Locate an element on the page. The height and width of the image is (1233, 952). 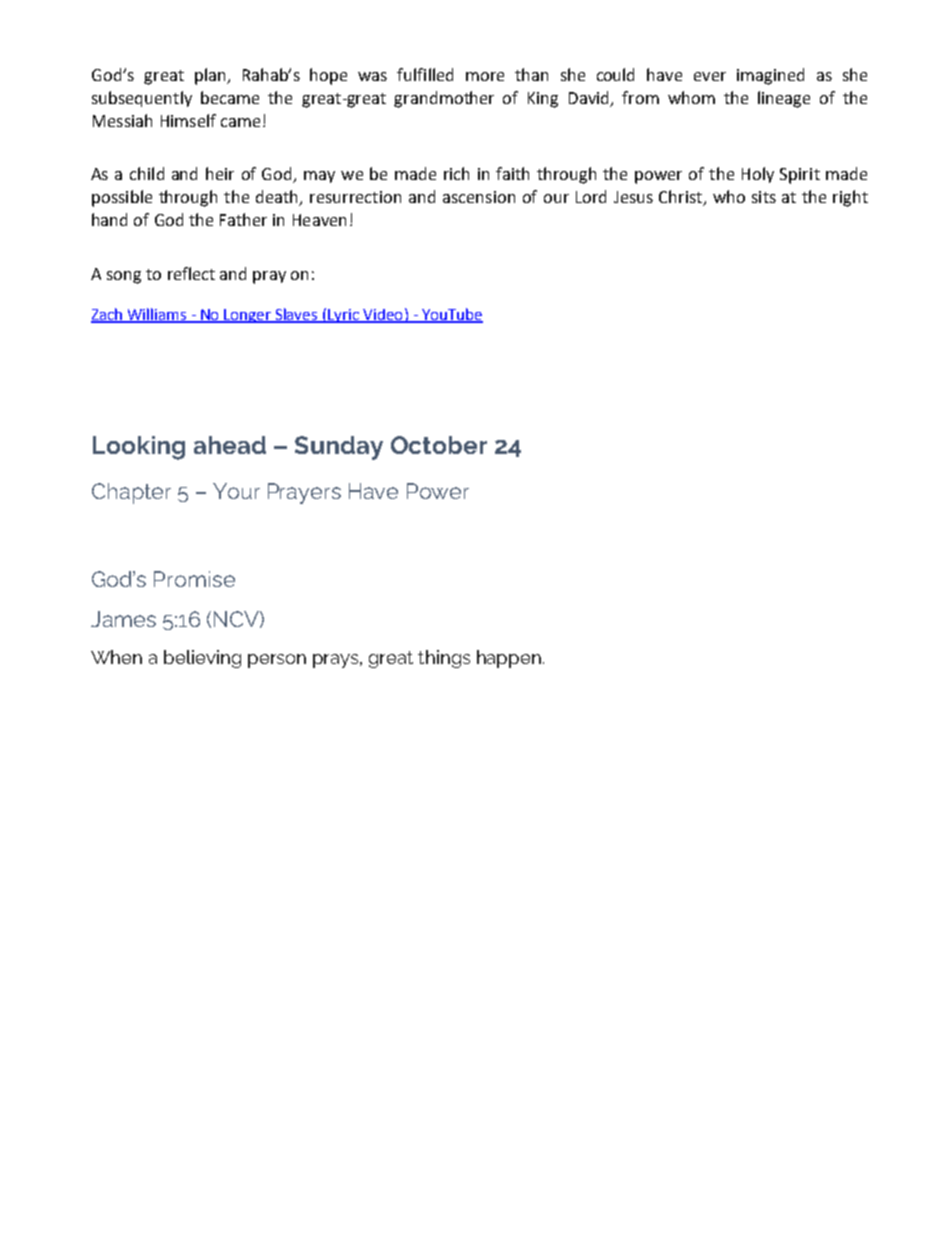
more is located at coordinates (485, 76).
